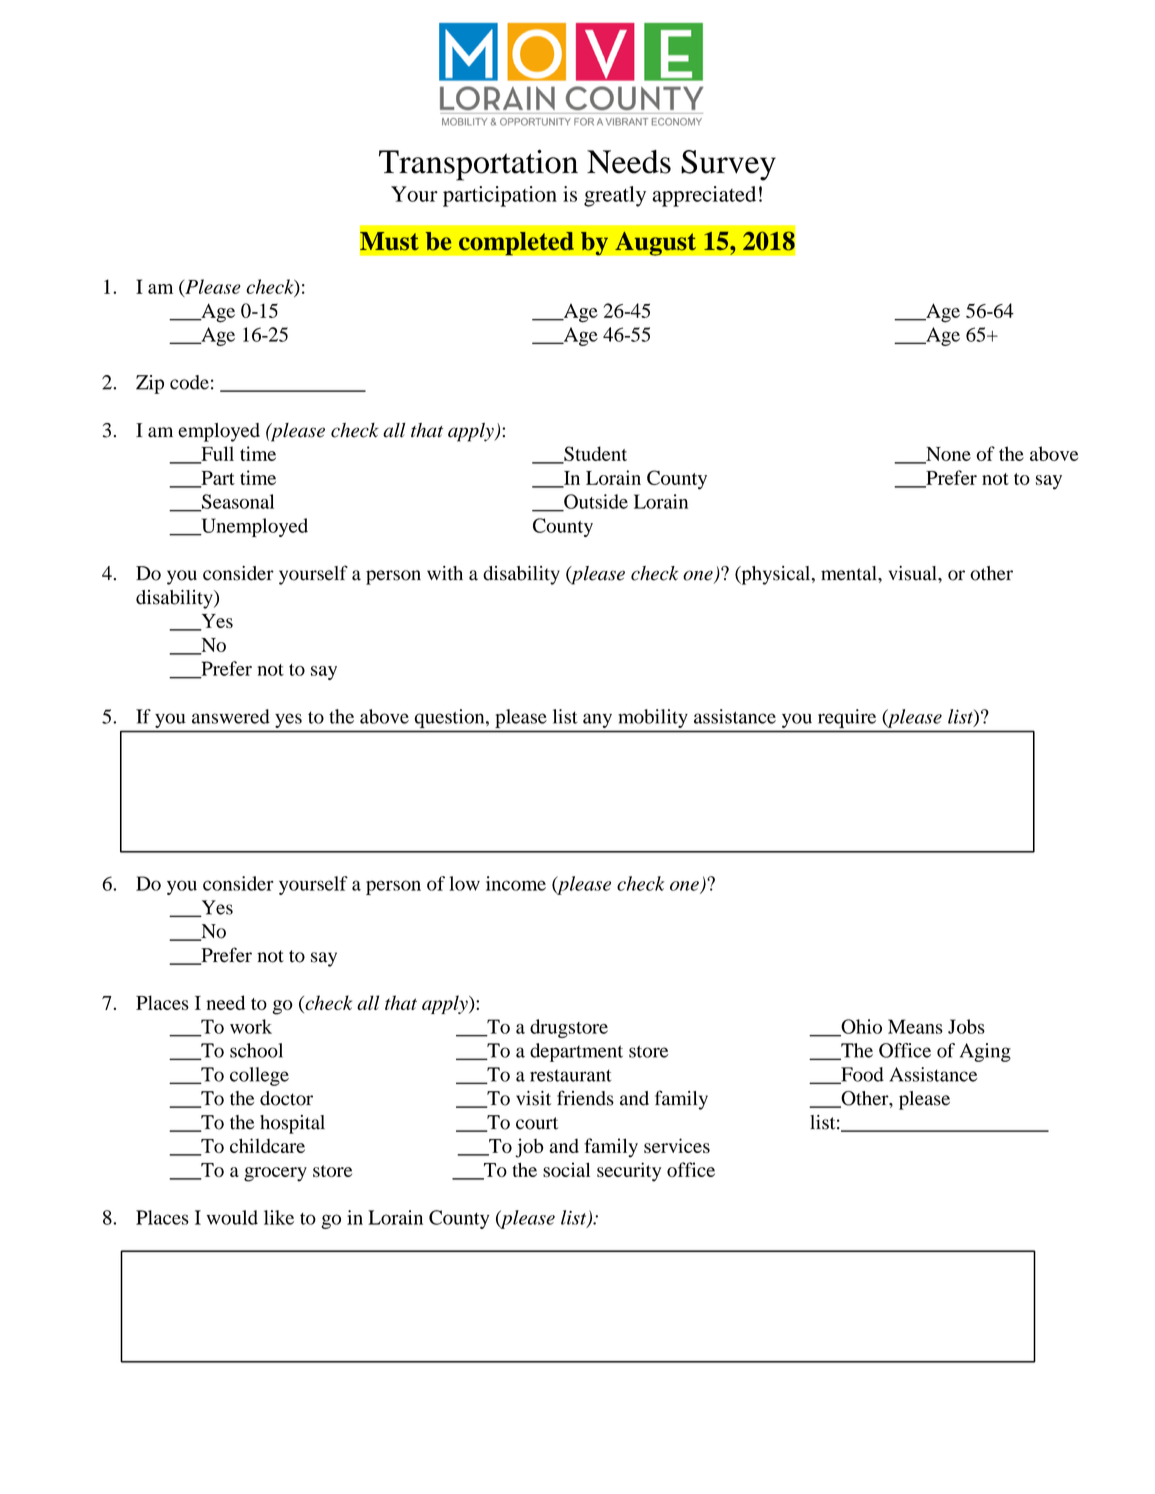  I want to click on with, so click(445, 573).
